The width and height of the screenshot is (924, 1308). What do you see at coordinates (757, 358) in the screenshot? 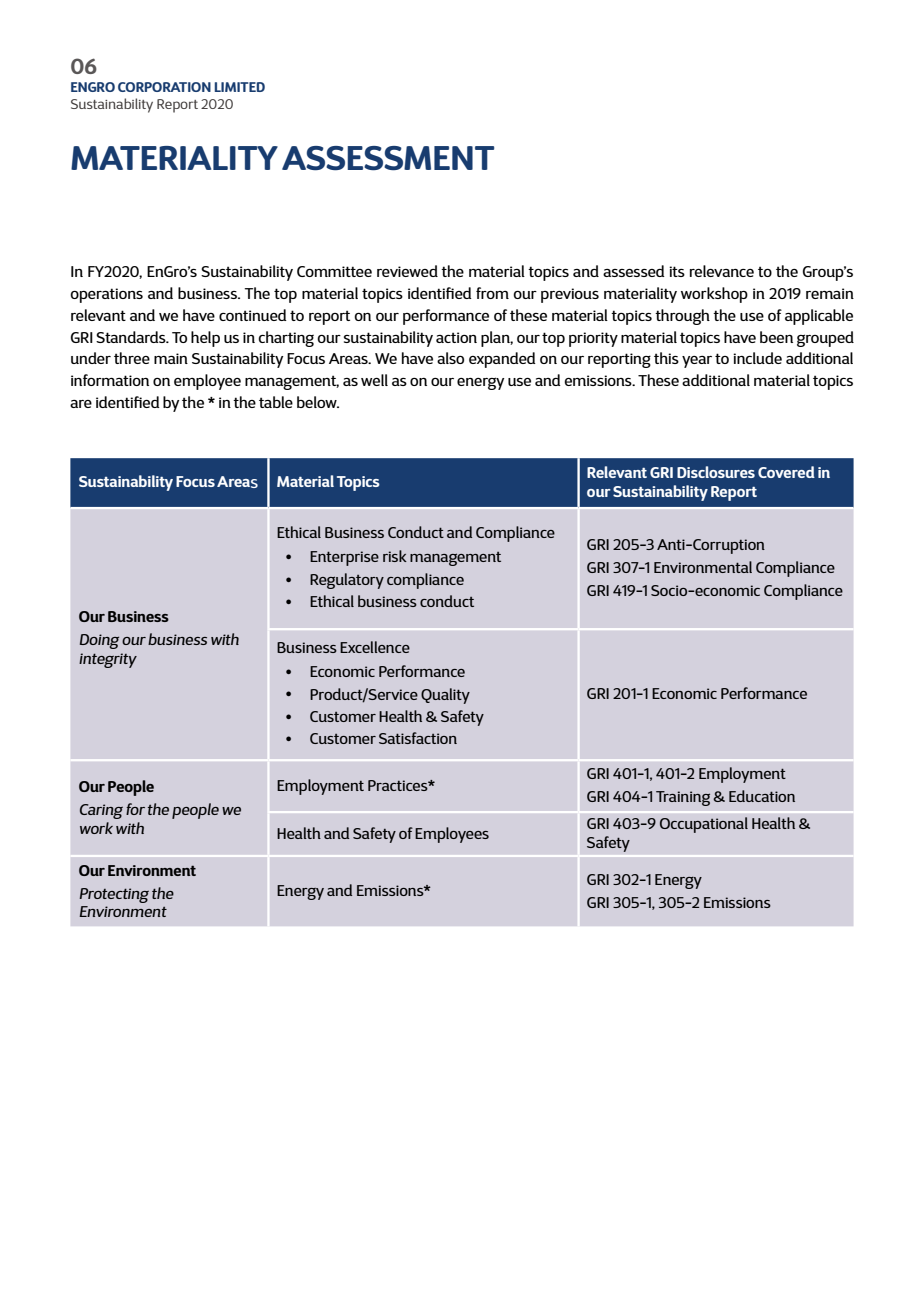
I see `include` at bounding box center [757, 358].
